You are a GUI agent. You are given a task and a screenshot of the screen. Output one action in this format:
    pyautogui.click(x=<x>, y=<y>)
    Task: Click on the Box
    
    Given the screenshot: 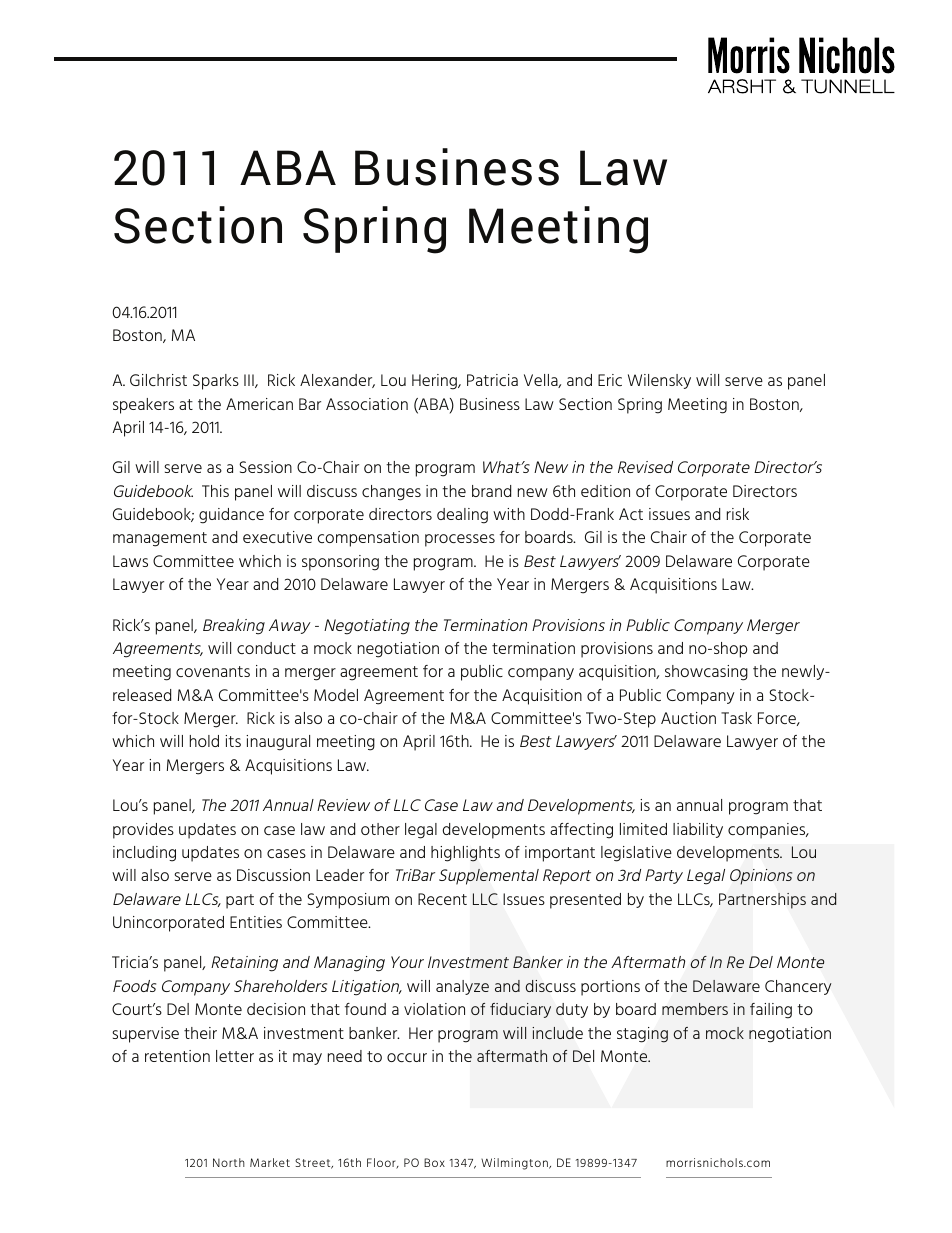 What is the action you would take?
    pyautogui.click(x=434, y=1162)
